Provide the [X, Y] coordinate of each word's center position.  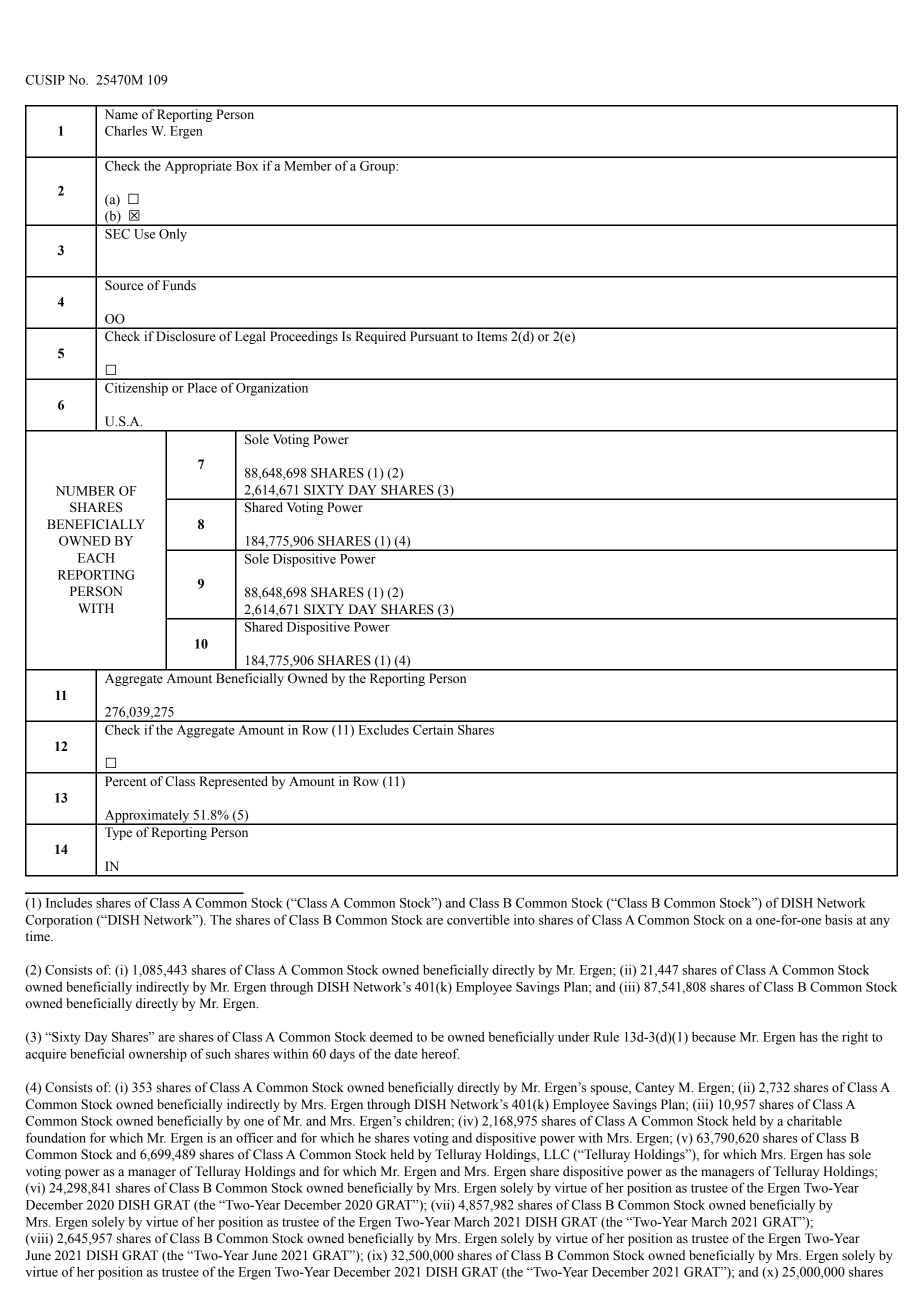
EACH [96, 558]
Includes [69, 902]
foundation [56, 1137]
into [524, 919]
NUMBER [85, 491]
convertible [478, 919]
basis [839, 919]
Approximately [147, 817]
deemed [391, 1036]
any [880, 923]
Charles [126, 131]
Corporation [59, 921]
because [714, 1036]
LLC [556, 1154]
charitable [814, 1120]
